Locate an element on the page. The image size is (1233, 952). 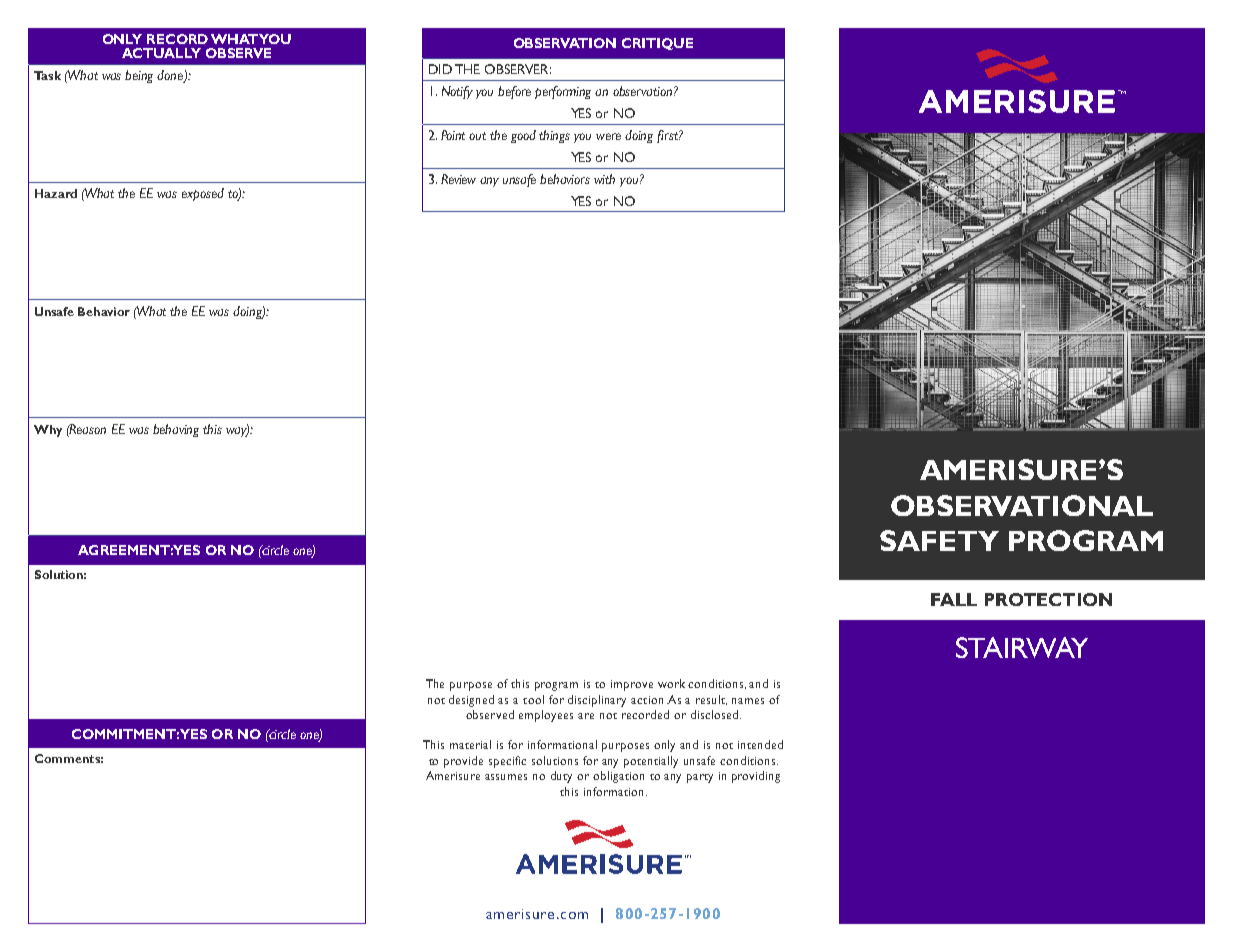
with is located at coordinates (604, 179).
